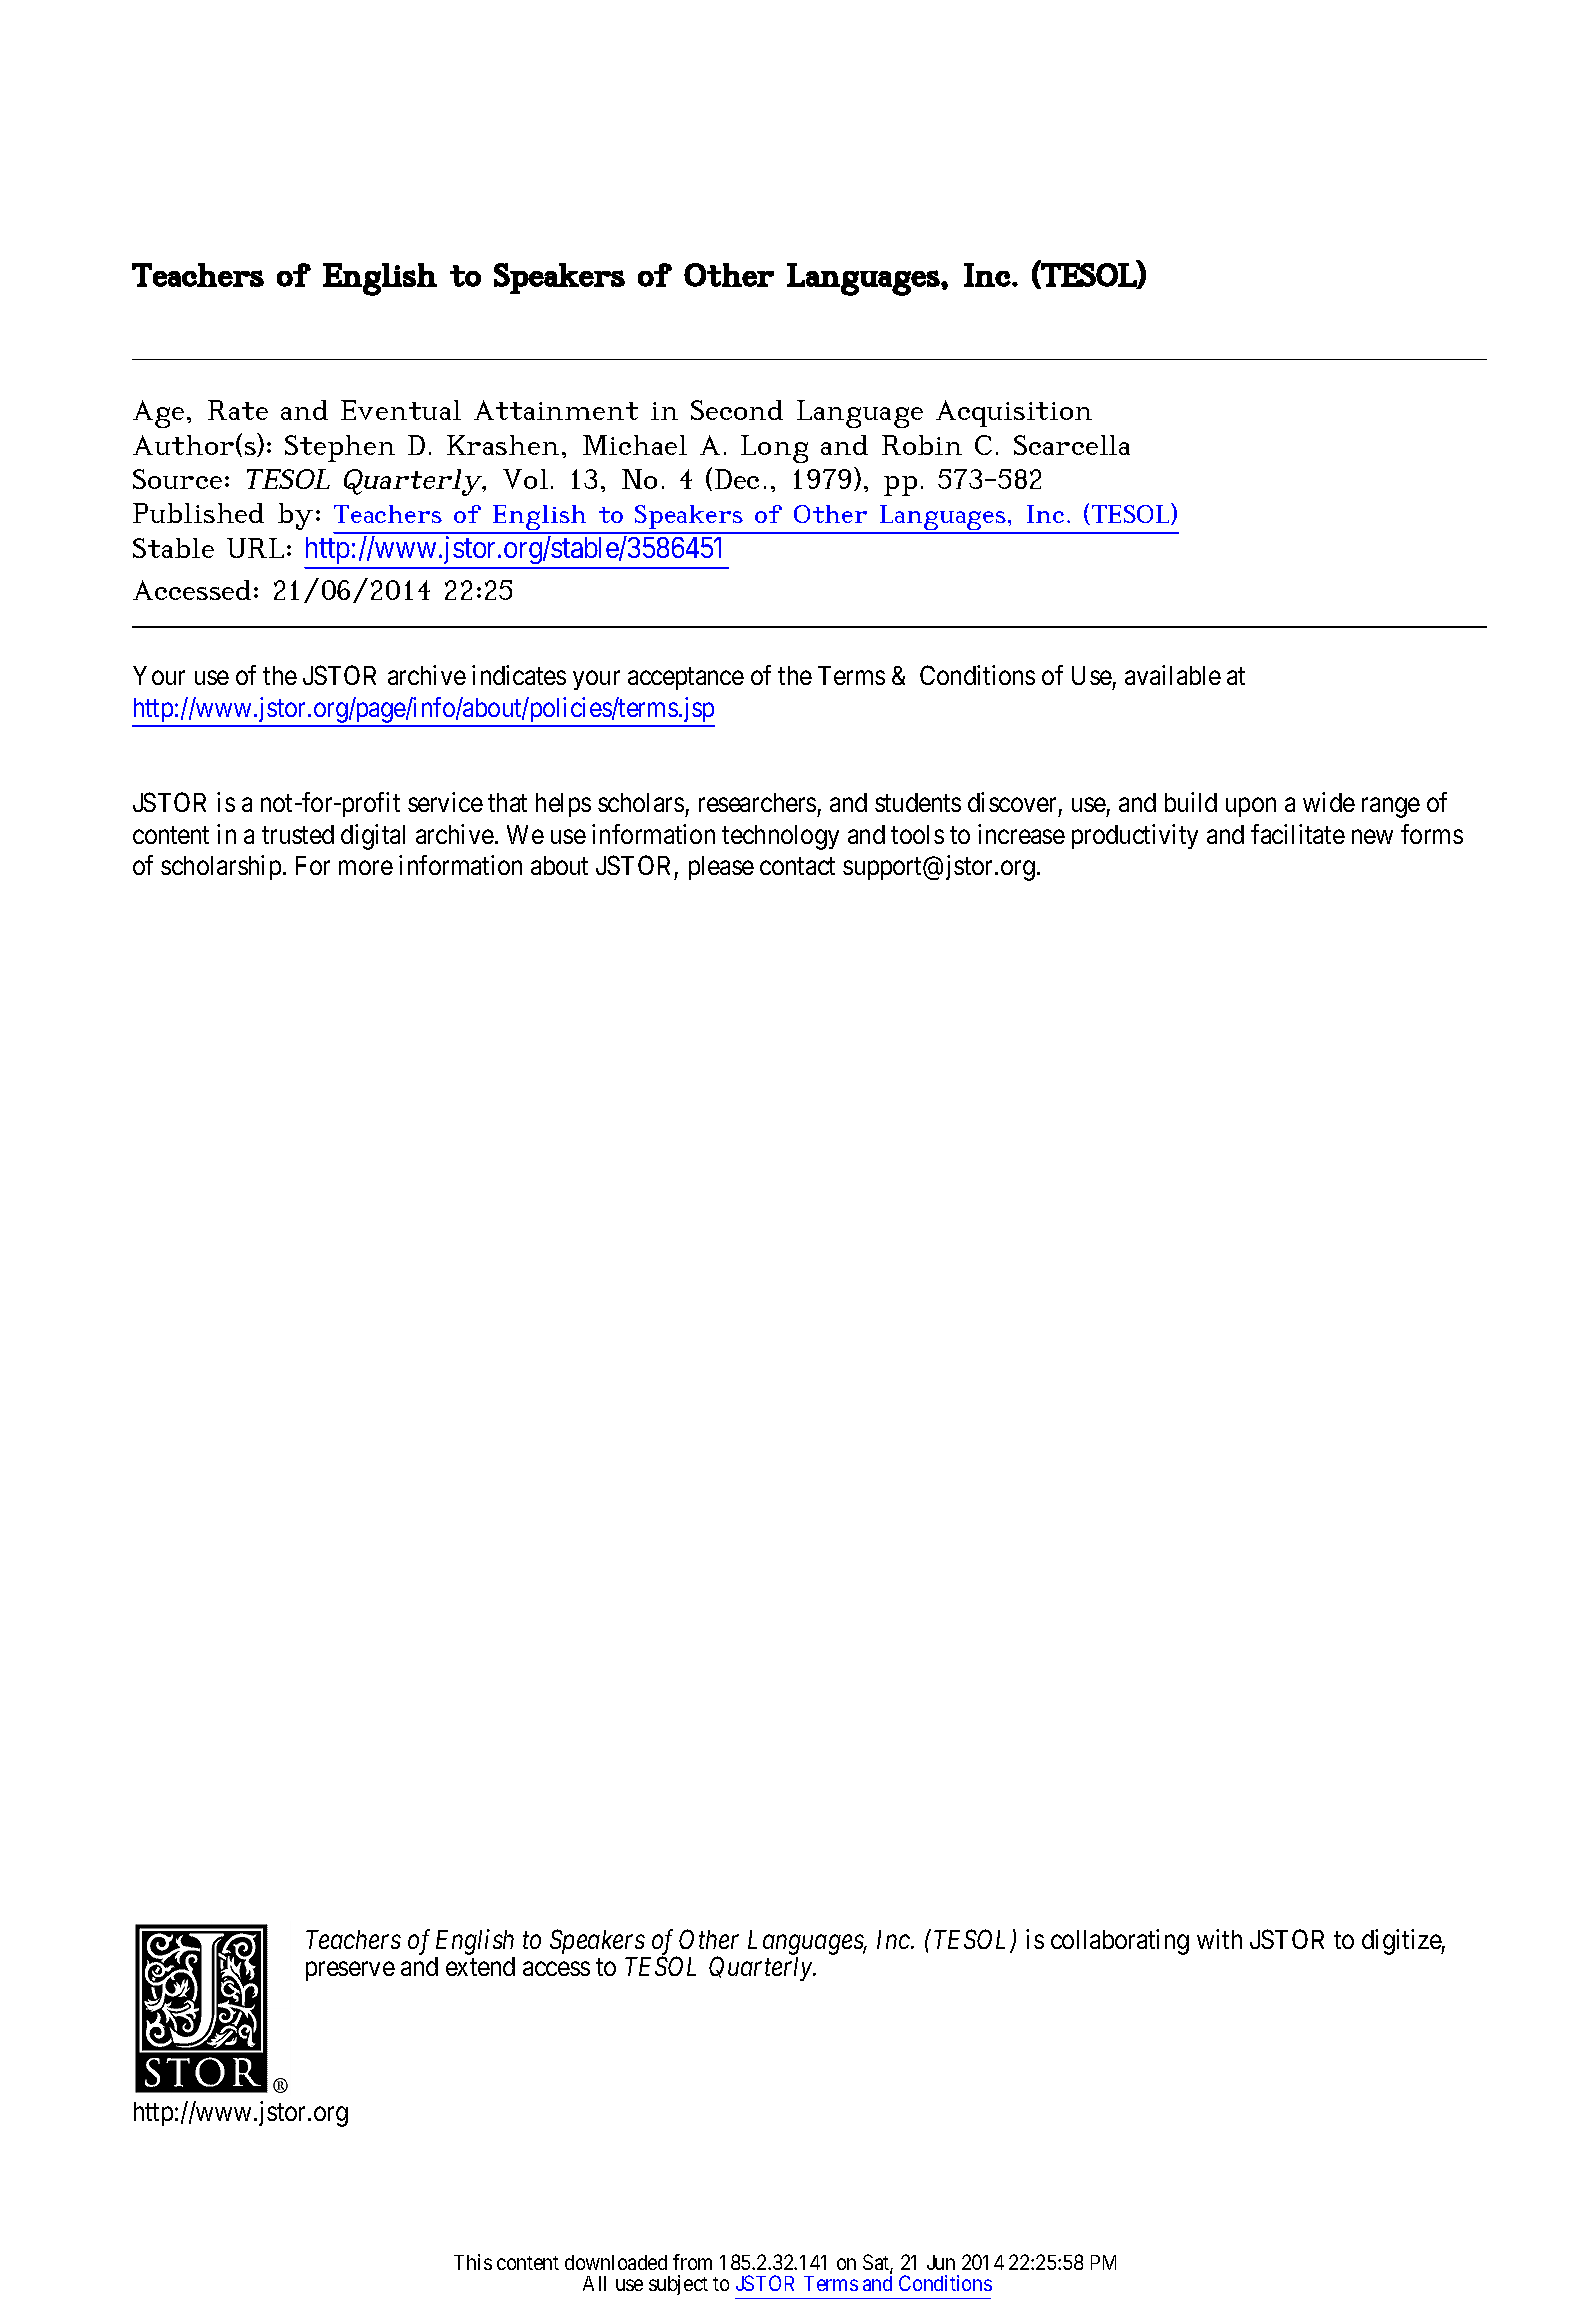  I want to click on This, so click(473, 2262).
